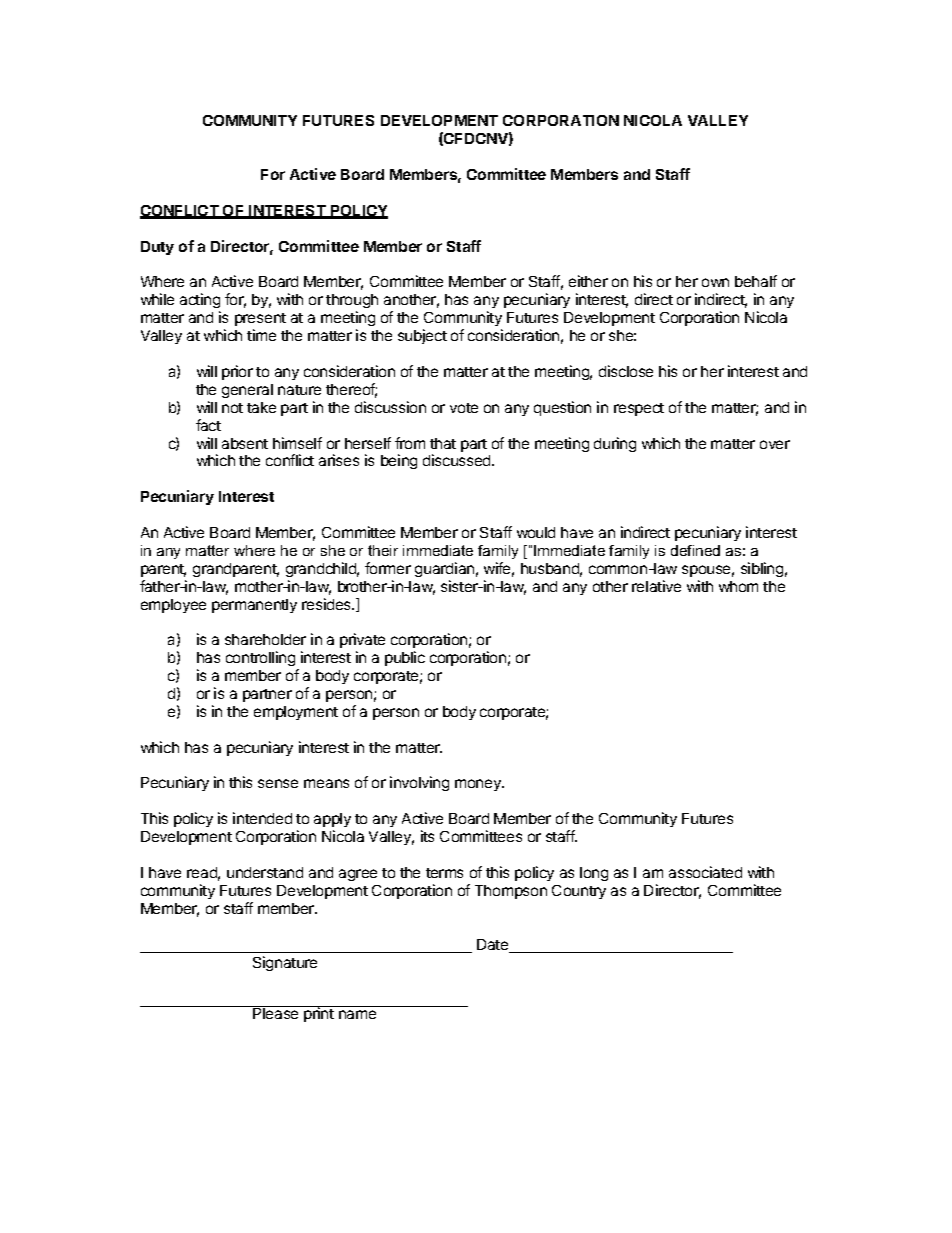 Image resolution: width=952 pixels, height=1233 pixels. Describe the element at coordinates (422, 336) in the page. I see `subject` at that location.
